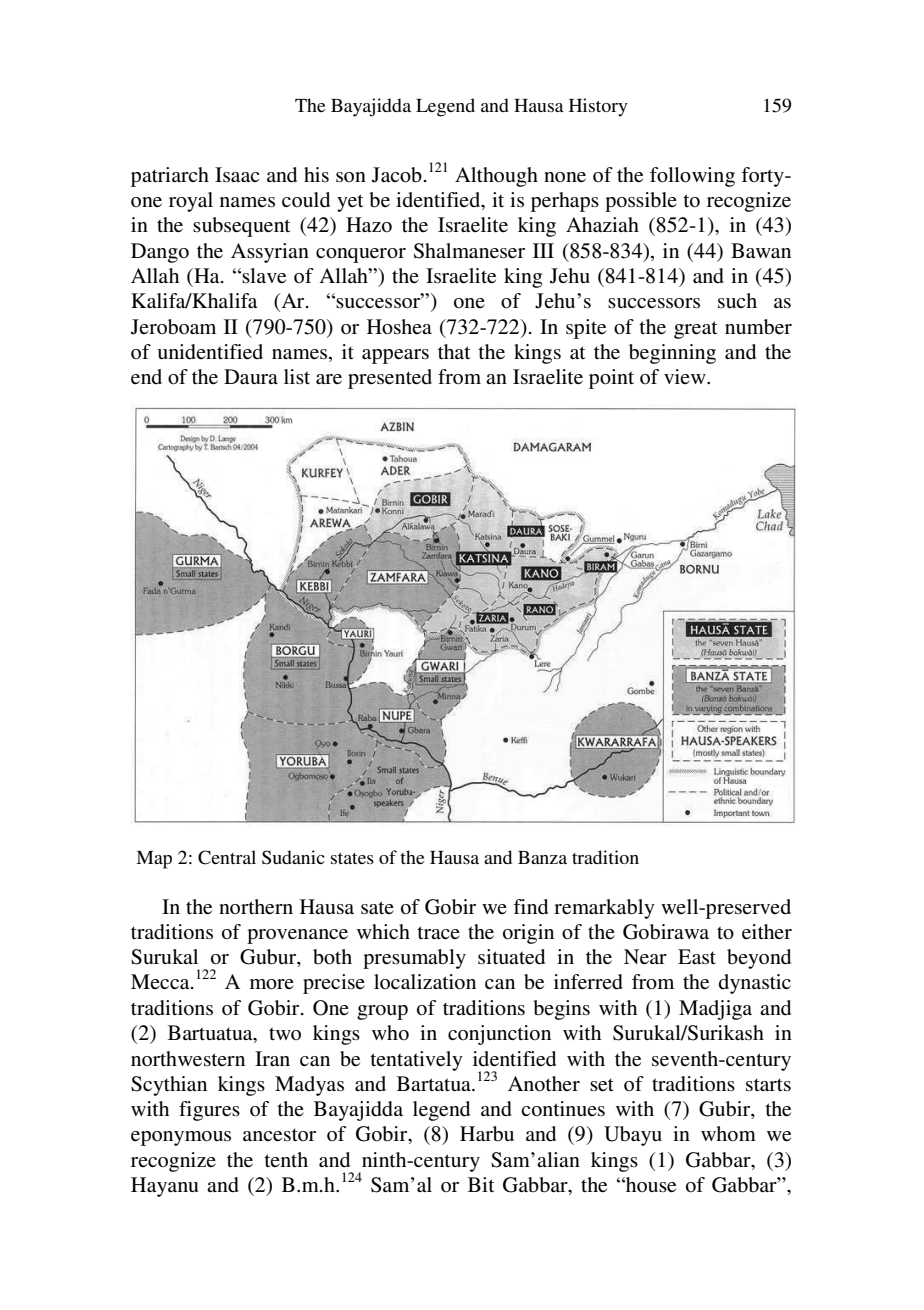 The height and width of the page is (1310, 924). I want to click on Isaac, so click(237, 175).
